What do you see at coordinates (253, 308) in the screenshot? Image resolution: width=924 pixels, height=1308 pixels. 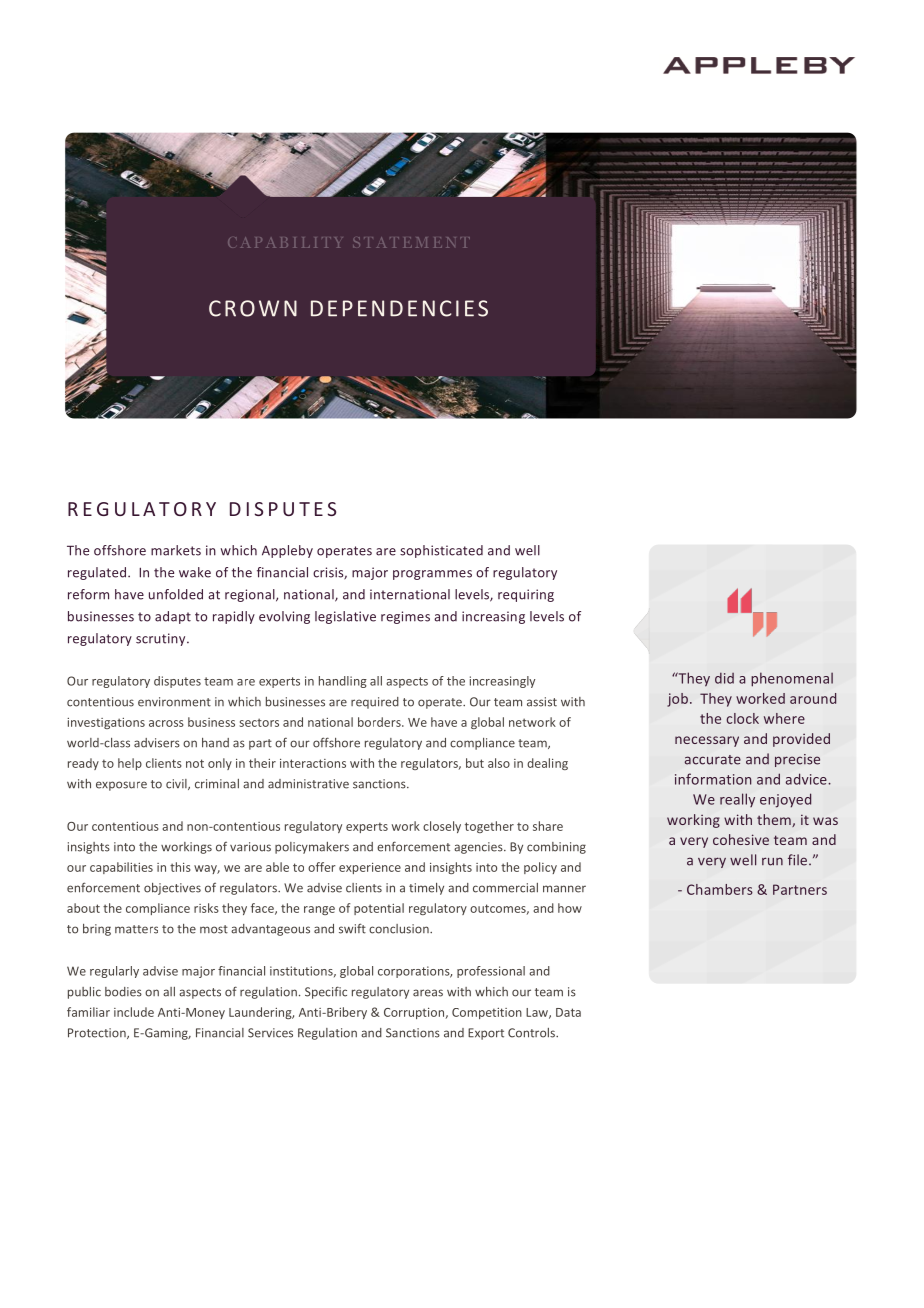 I see `CROWN` at bounding box center [253, 308].
